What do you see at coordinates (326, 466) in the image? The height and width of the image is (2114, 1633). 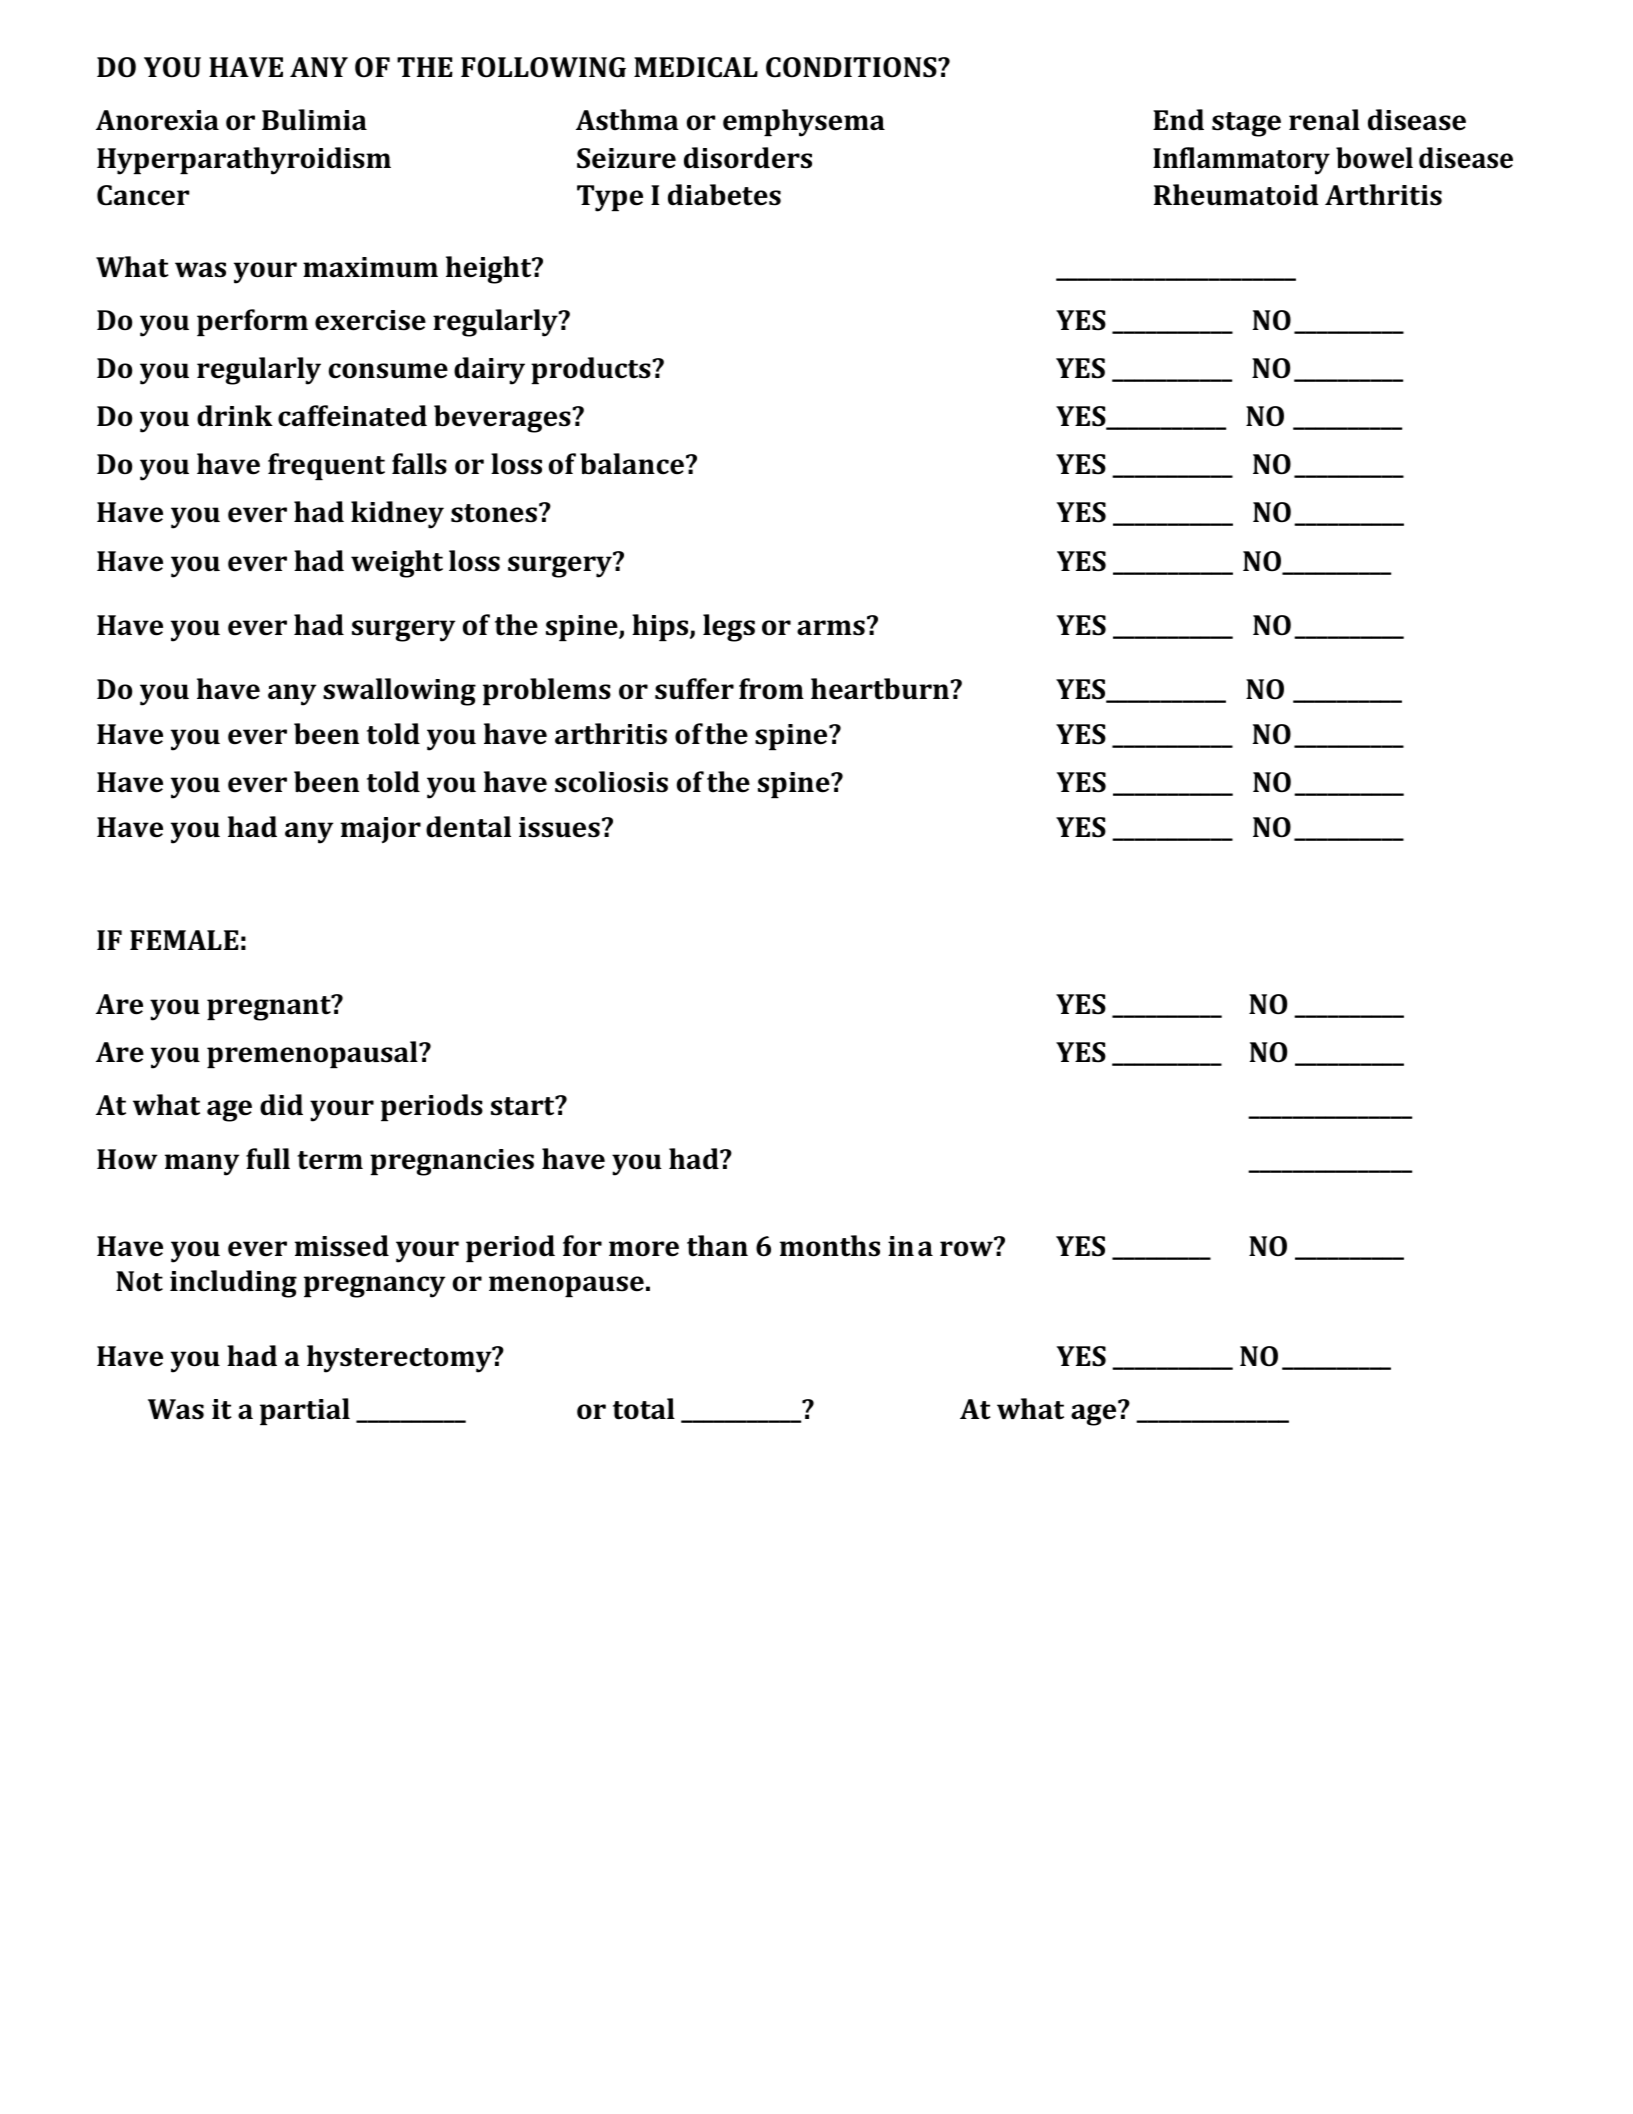 I see `frequent` at bounding box center [326, 466].
